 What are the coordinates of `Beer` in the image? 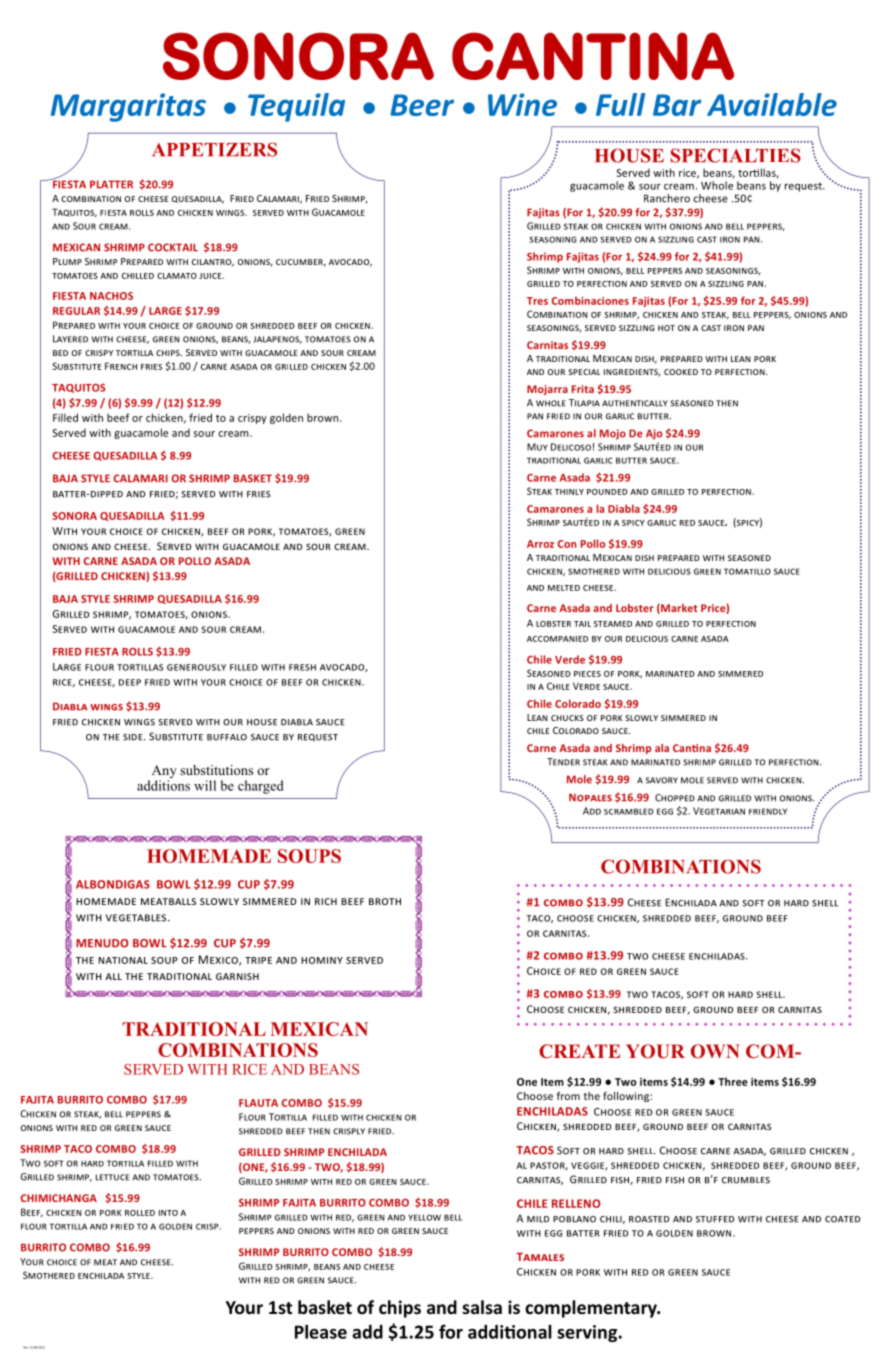 It's located at (422, 105).
